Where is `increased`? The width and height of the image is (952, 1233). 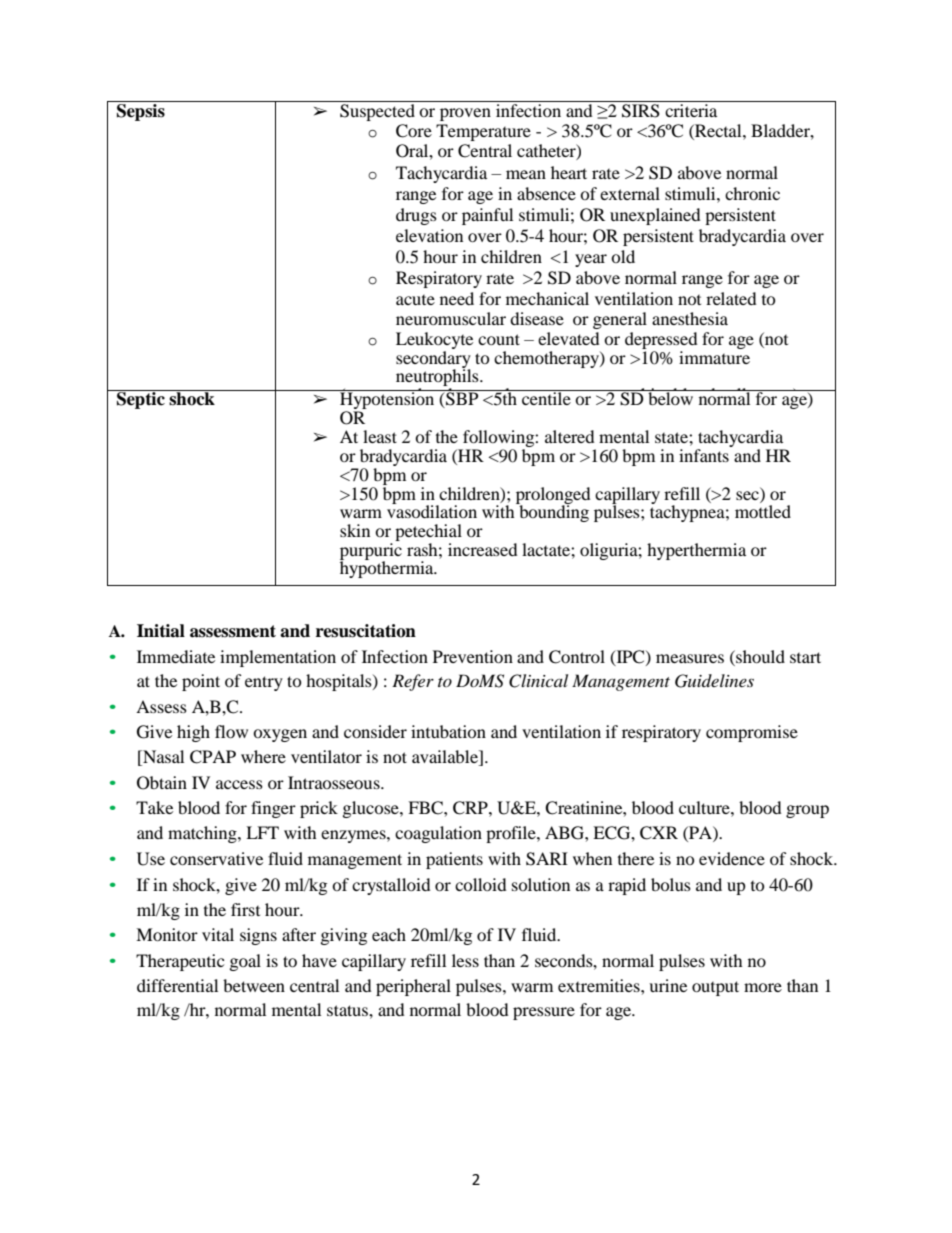
increased is located at coordinates (483, 549).
